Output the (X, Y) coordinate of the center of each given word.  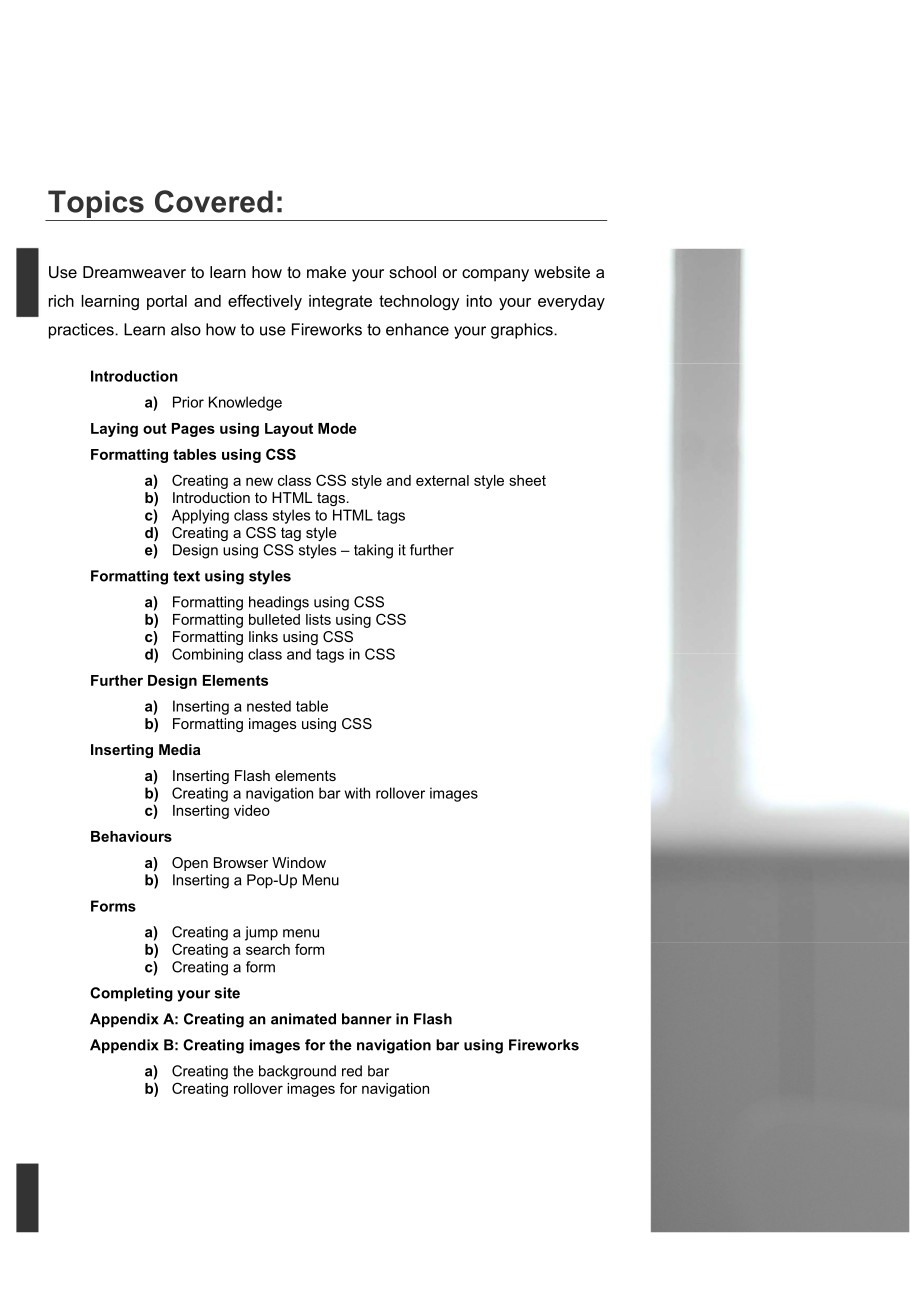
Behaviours (131, 836)
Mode (337, 428)
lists (318, 619)
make (326, 272)
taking (373, 551)
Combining (207, 655)
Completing (131, 994)
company (495, 275)
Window (299, 862)
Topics (96, 205)
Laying (114, 430)
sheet (527, 480)
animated (303, 1019)
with (357, 793)
